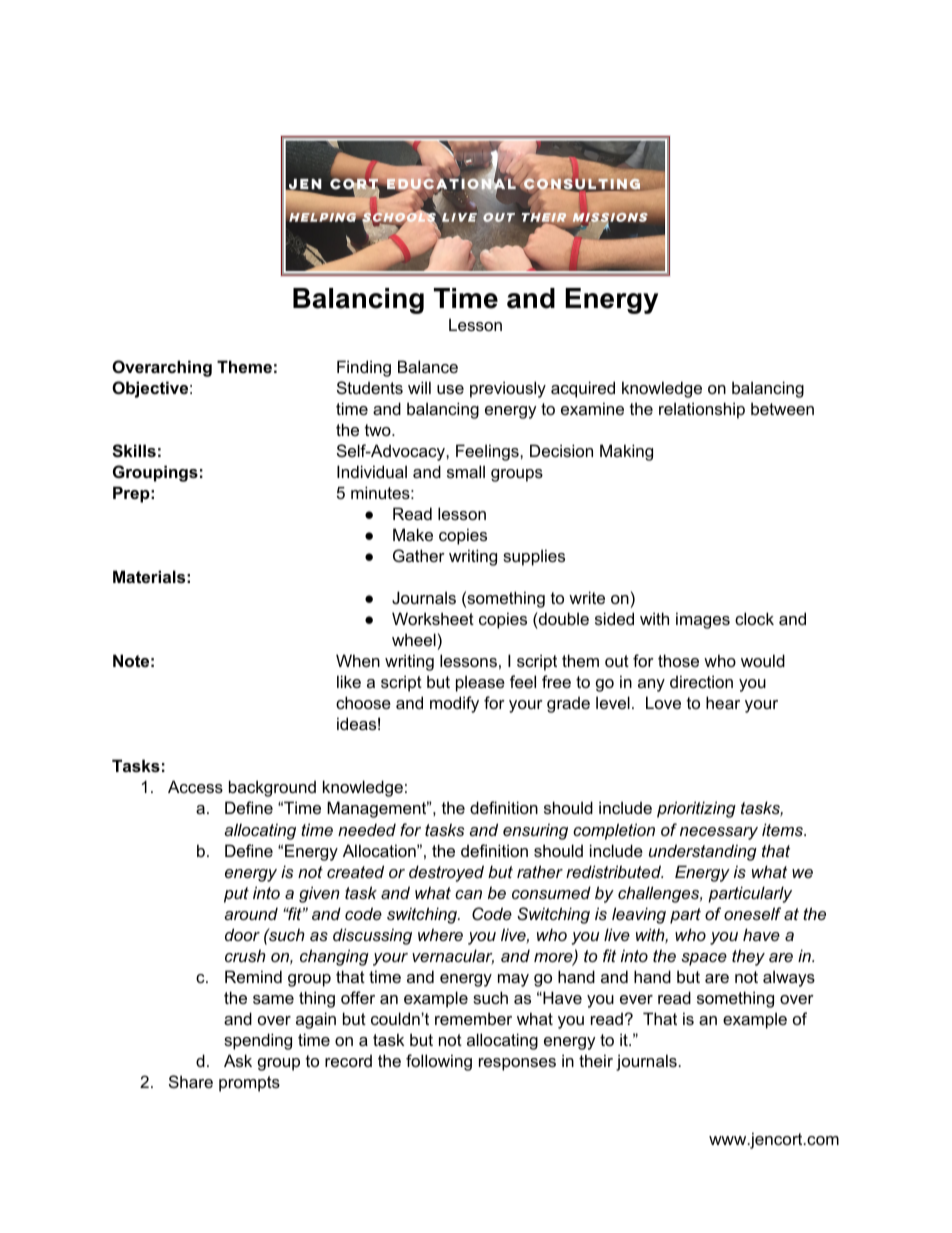 The width and height of the screenshot is (952, 1233). What do you see at coordinates (419, 555) in the screenshot?
I see `Gather` at bounding box center [419, 555].
